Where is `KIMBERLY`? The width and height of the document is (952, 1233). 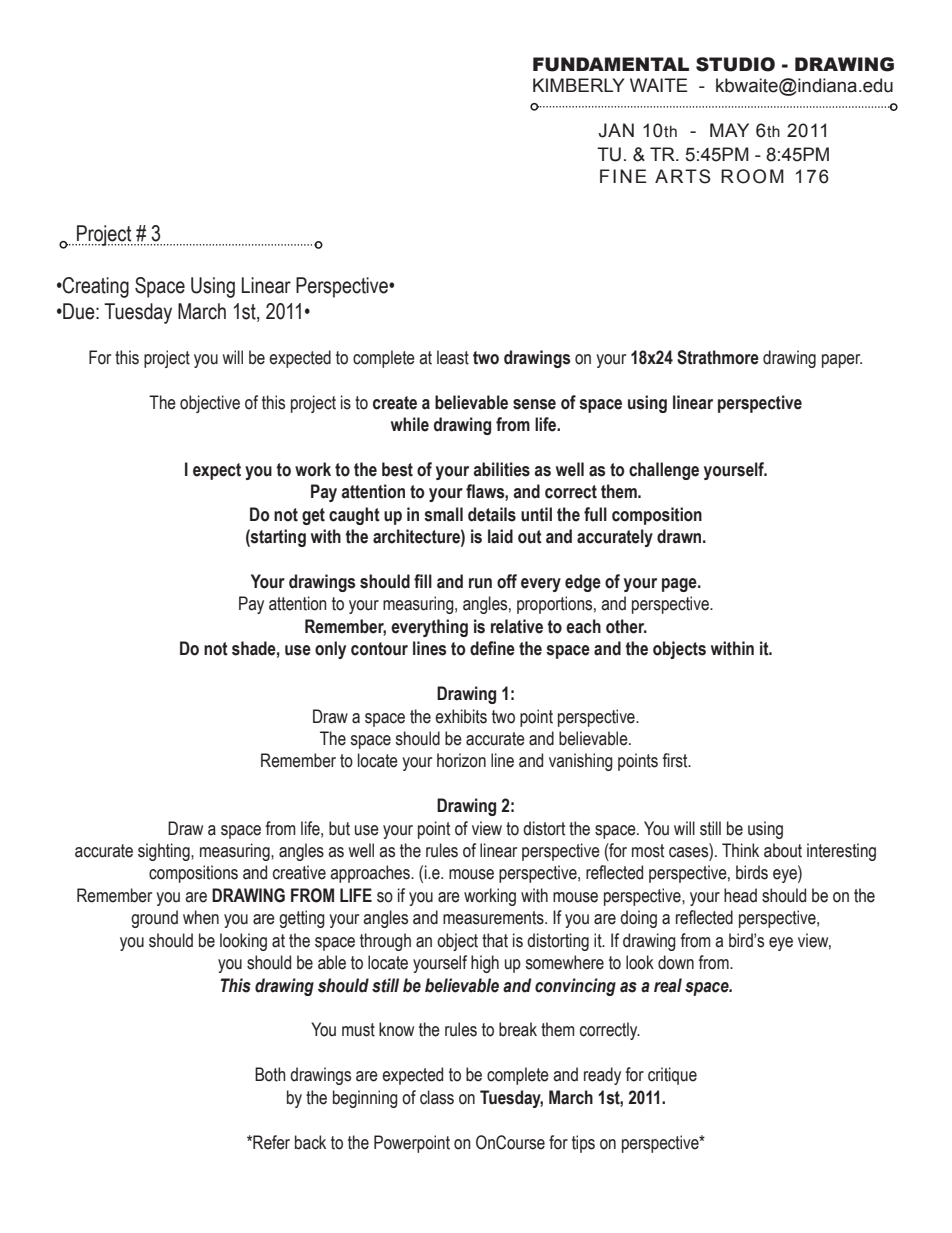 KIMBERLY is located at coordinates (579, 85).
